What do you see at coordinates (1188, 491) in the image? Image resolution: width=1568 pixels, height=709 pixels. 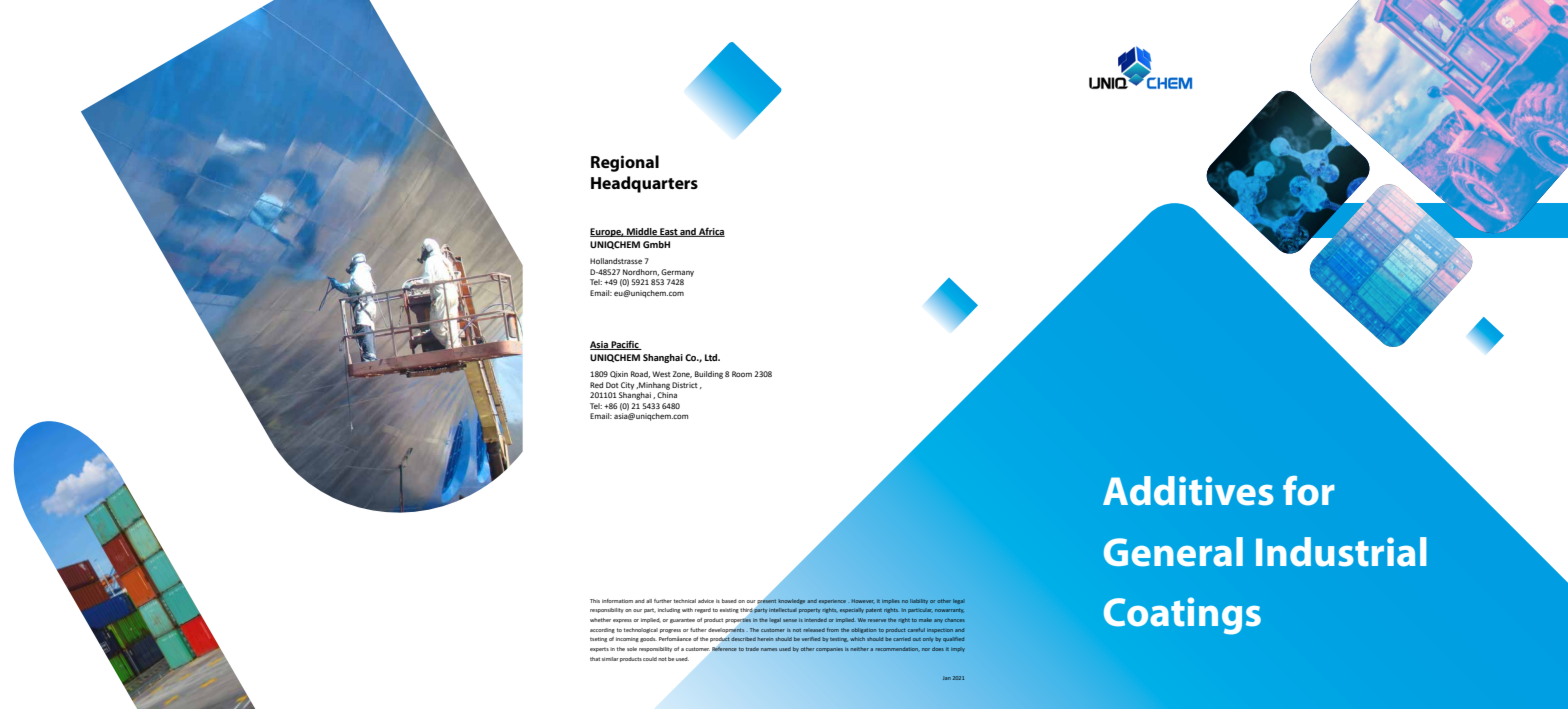 I see `Additives` at bounding box center [1188, 491].
